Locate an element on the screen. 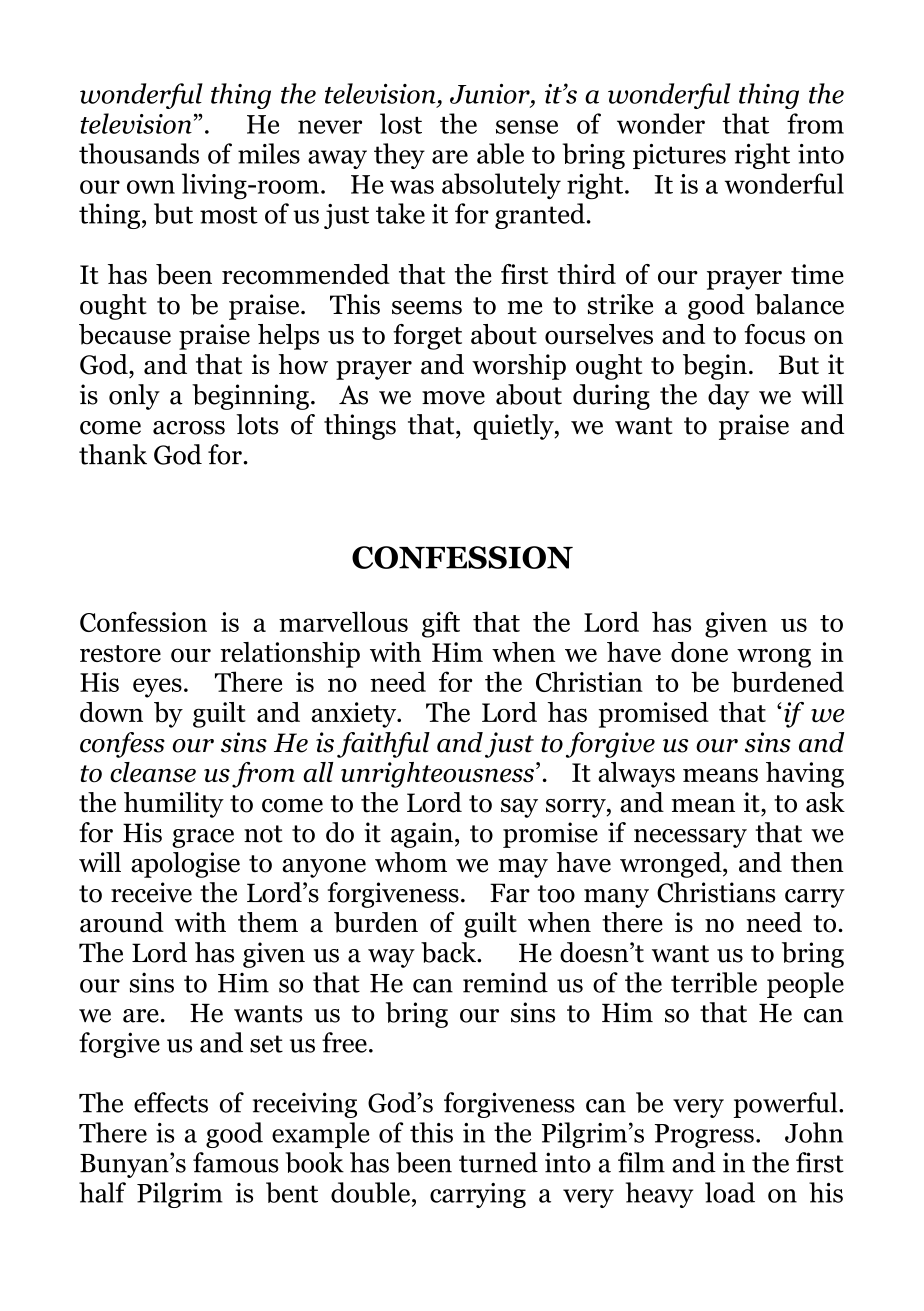 The height and width of the screenshot is (1311, 924). day is located at coordinates (729, 397).
